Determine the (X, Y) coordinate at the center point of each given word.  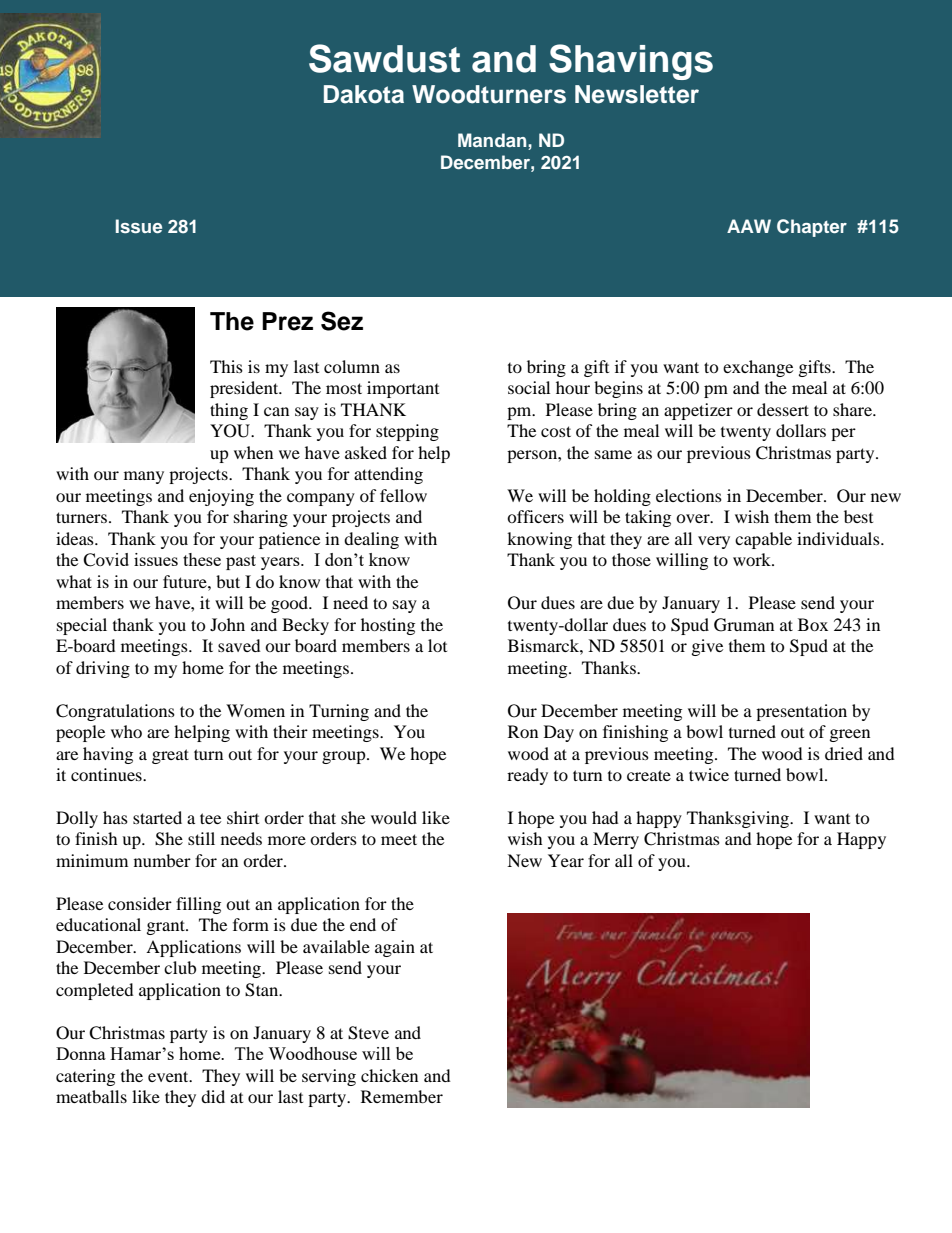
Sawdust (384, 58)
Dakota (364, 94)
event (169, 1076)
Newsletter (637, 94)
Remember (402, 1096)
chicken (389, 1075)
